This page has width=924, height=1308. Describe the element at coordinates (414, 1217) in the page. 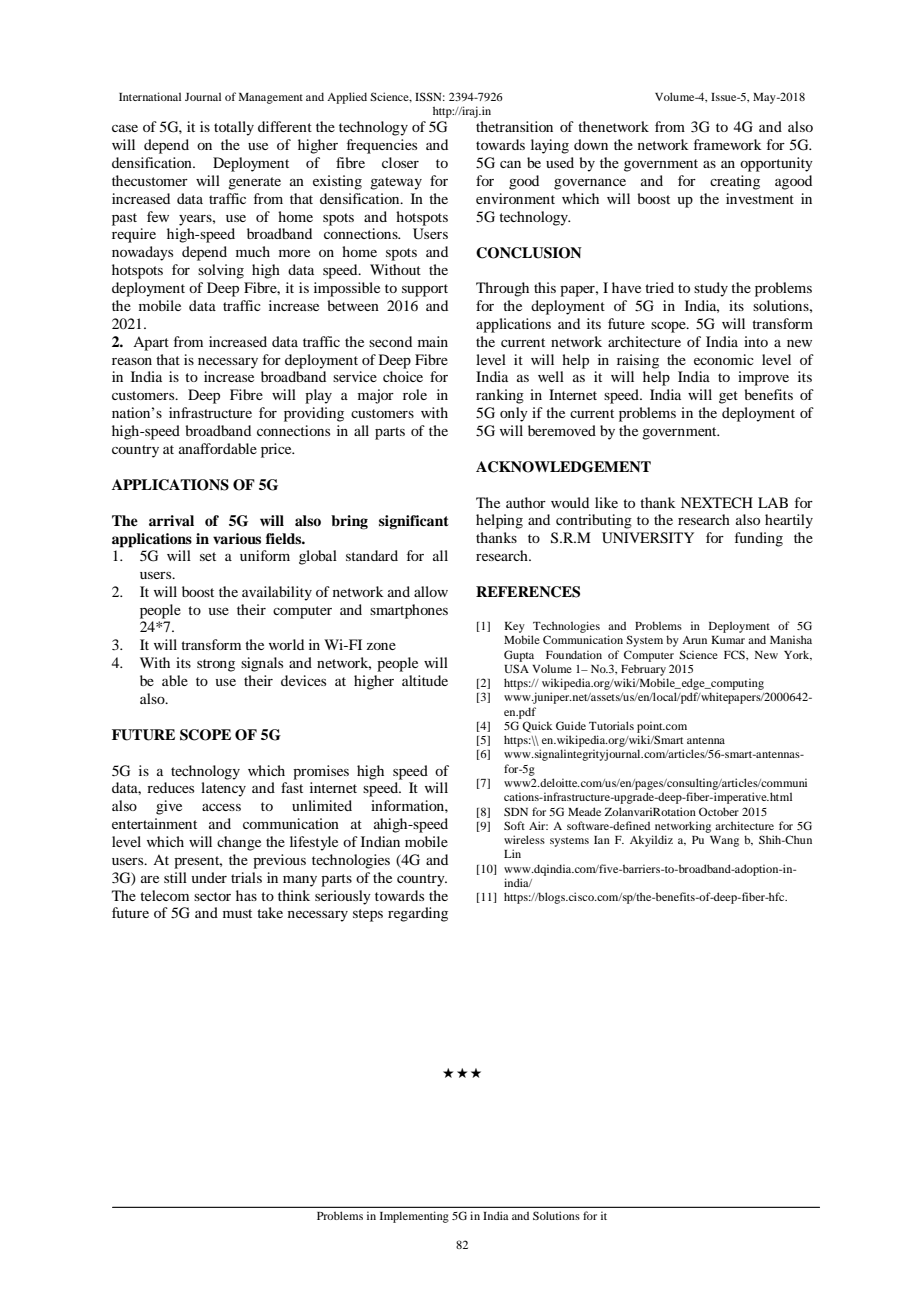

I see `Implementing` at that location.
